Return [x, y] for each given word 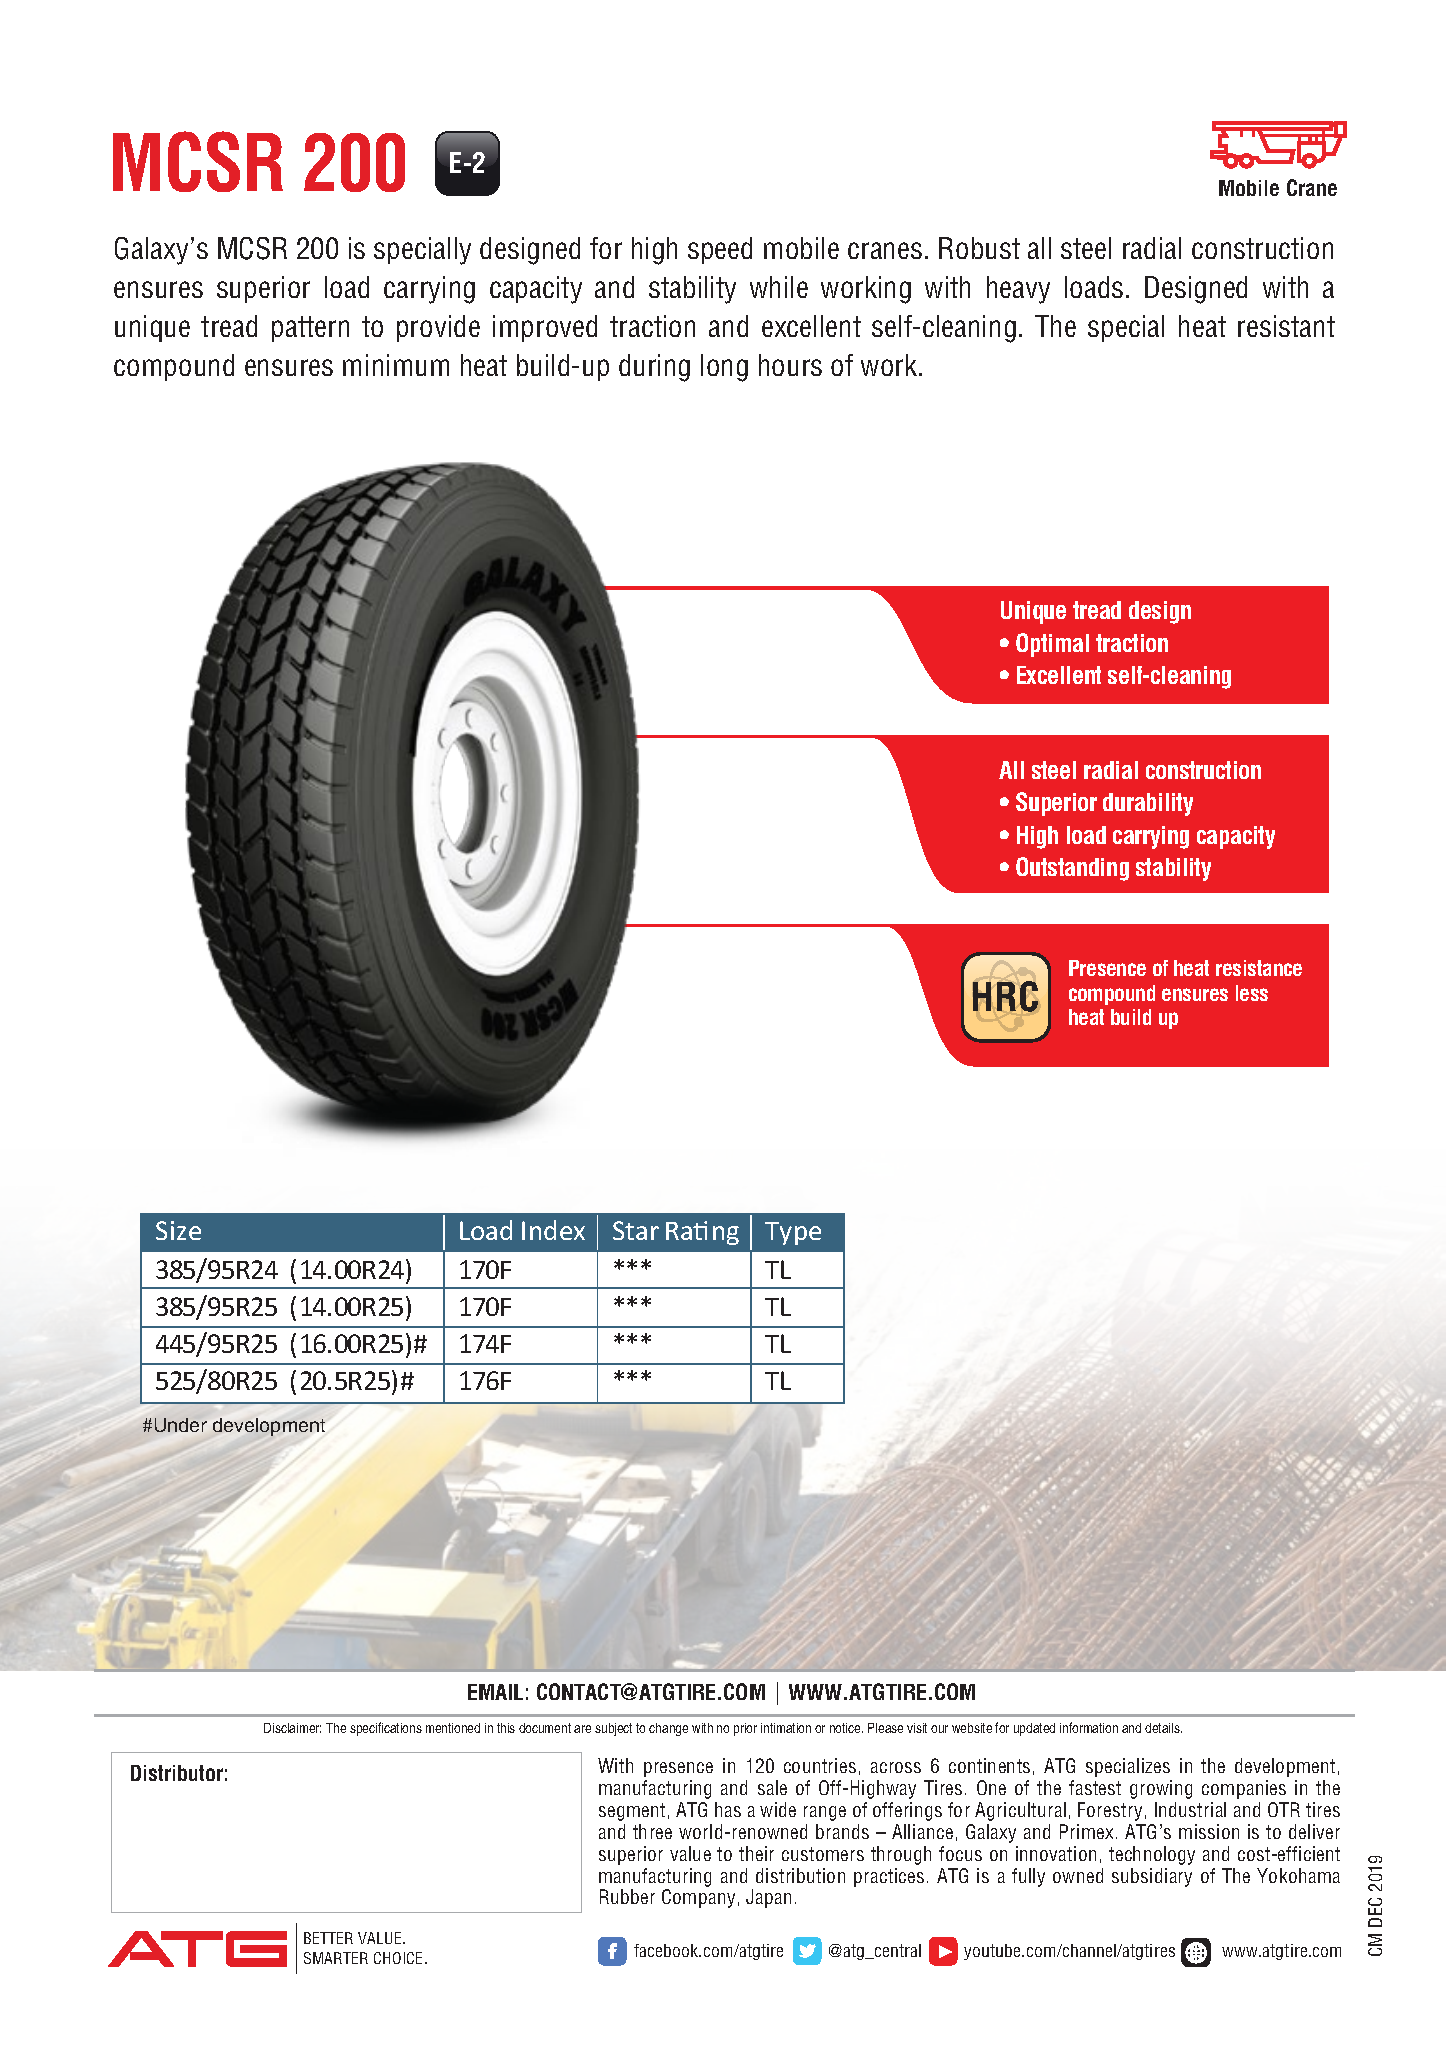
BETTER [328, 1938]
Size [178, 1230]
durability [1148, 804]
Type [793, 1233]
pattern [310, 329]
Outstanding [1072, 869]
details [1163, 1728]
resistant [1286, 326]
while [779, 287]
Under [181, 1425]
